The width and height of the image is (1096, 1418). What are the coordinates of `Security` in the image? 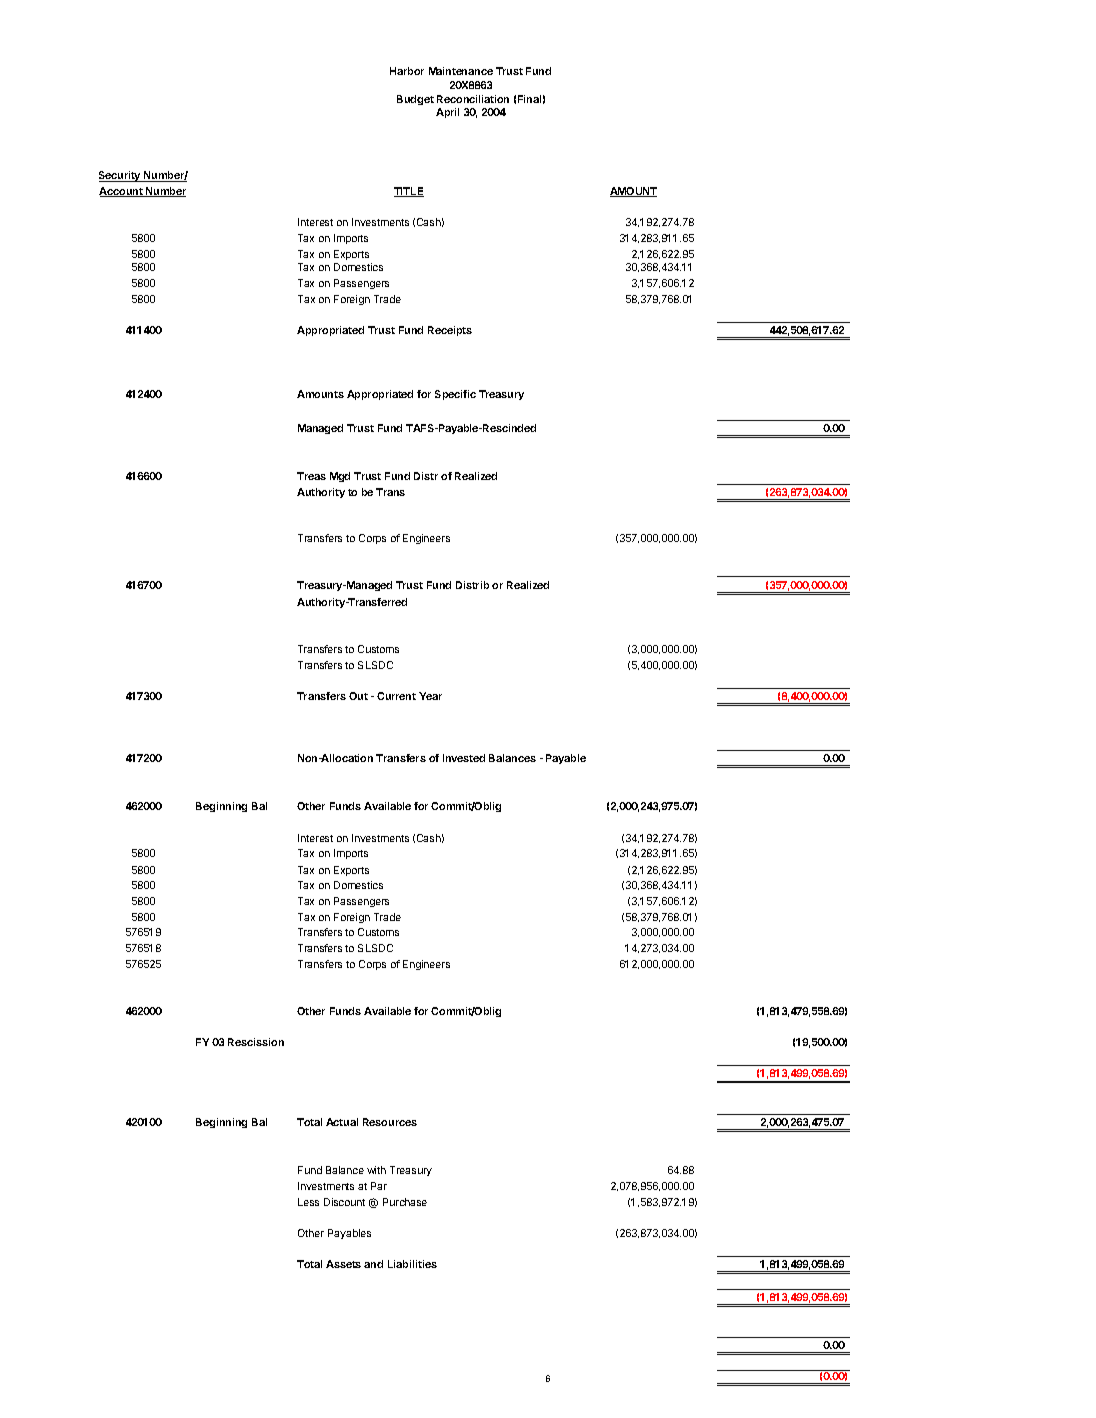 It's located at (121, 176).
